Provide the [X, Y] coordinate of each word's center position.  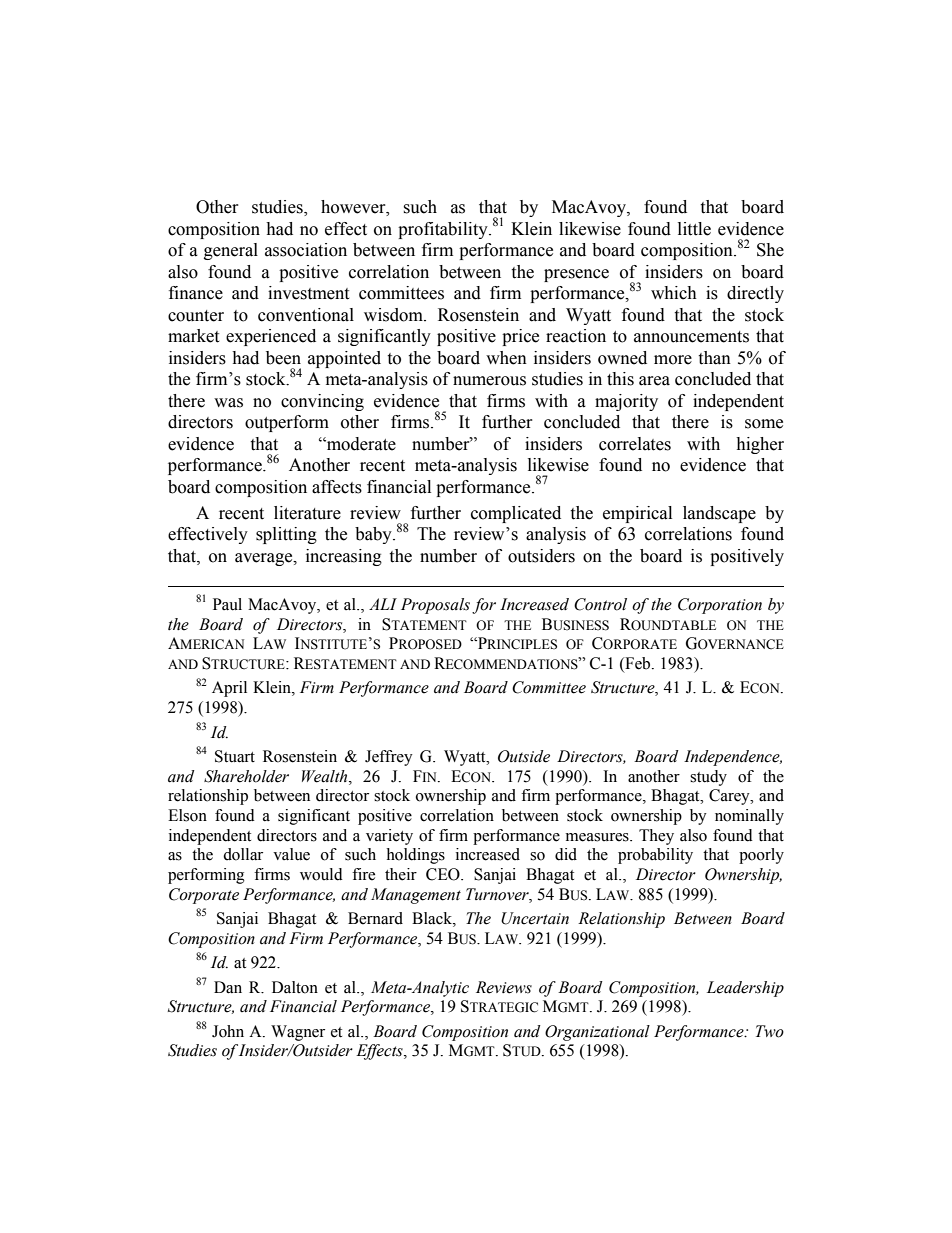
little [694, 229]
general [231, 251]
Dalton [295, 987]
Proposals [435, 606]
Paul [227, 604]
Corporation [720, 606]
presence [576, 275]
